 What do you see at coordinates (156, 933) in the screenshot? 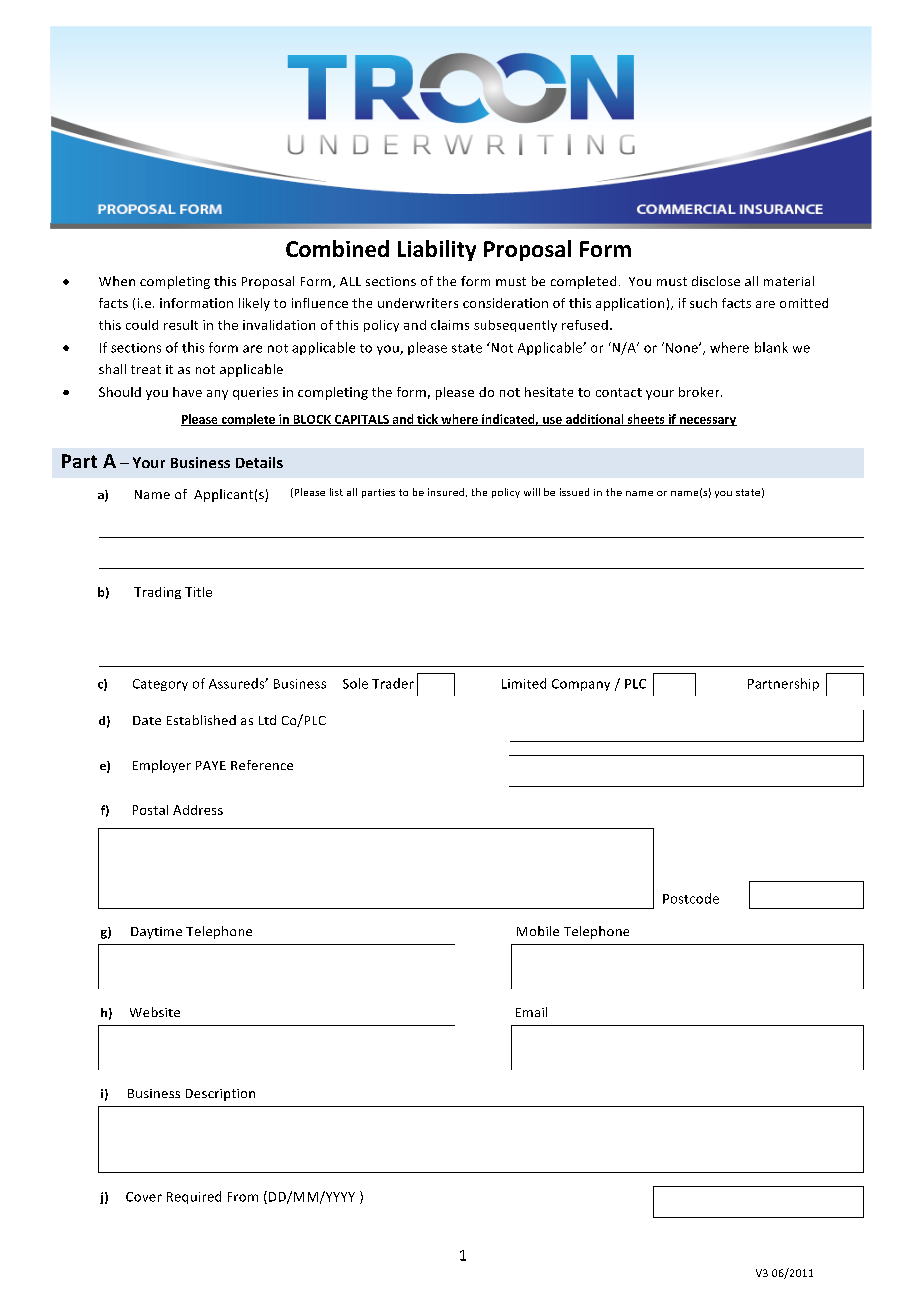
I see `Daytime` at bounding box center [156, 933].
